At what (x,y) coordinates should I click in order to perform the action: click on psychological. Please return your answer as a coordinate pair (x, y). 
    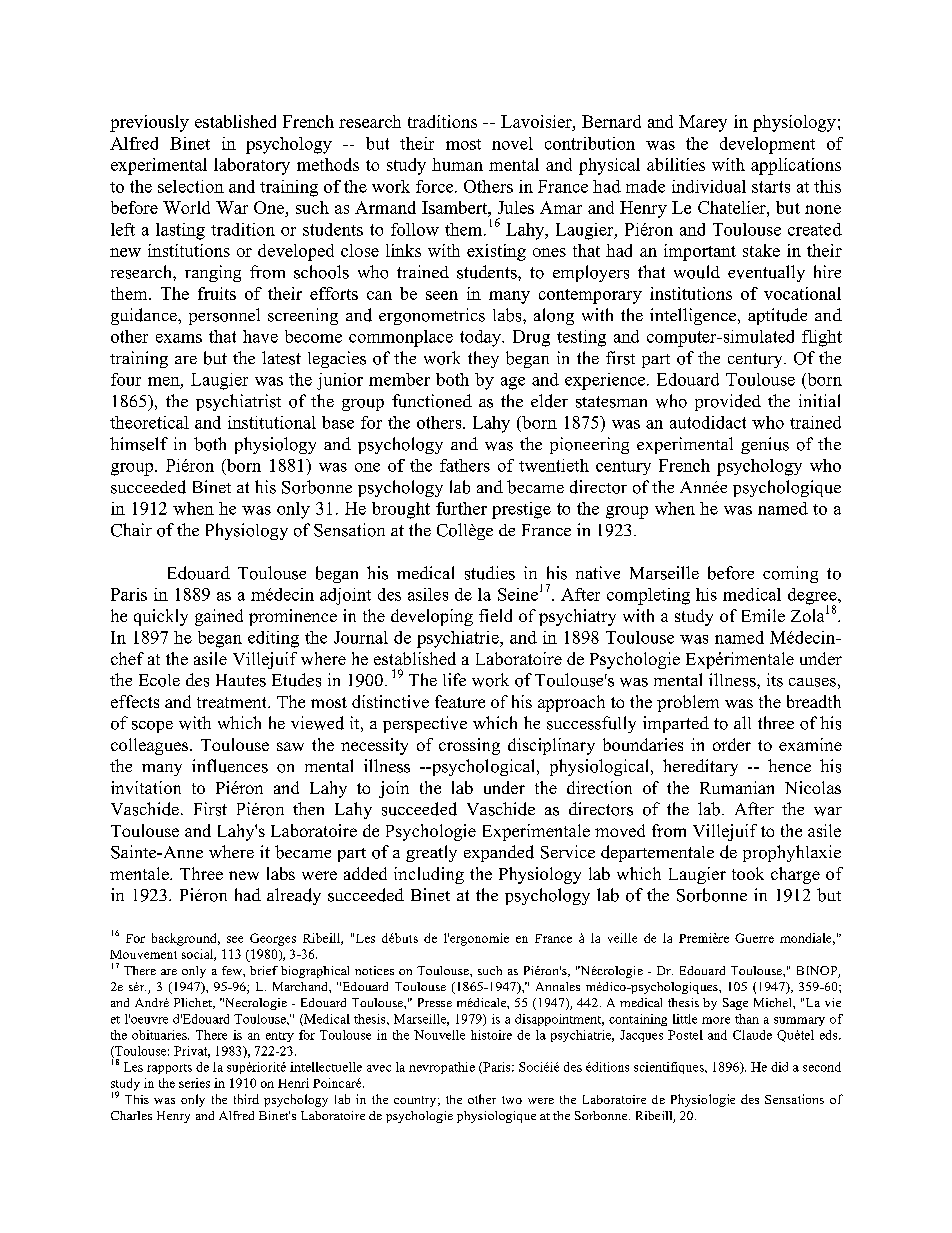
    Looking at the image, I should click on (483, 767).
